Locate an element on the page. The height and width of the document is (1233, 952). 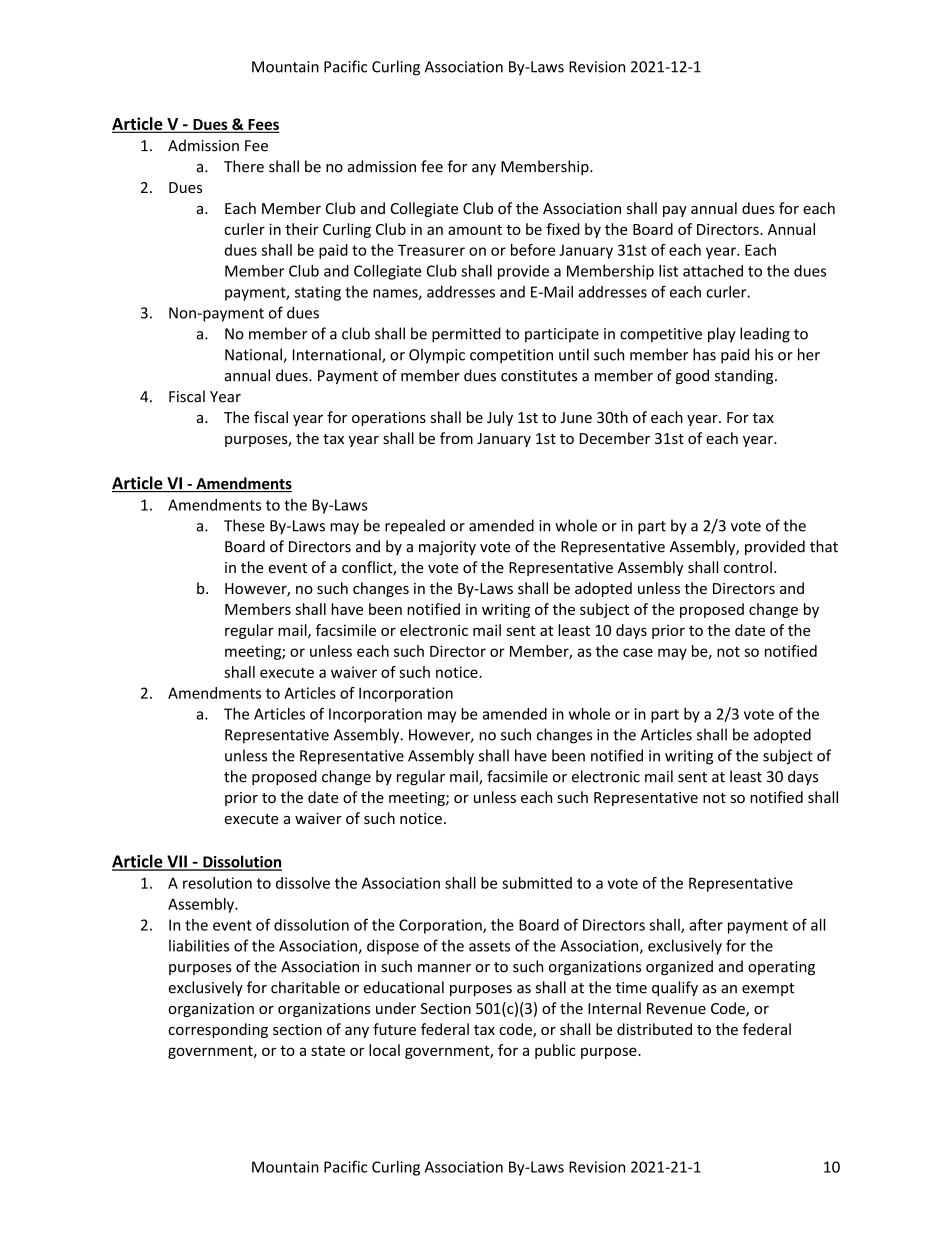
standing is located at coordinates (745, 376).
